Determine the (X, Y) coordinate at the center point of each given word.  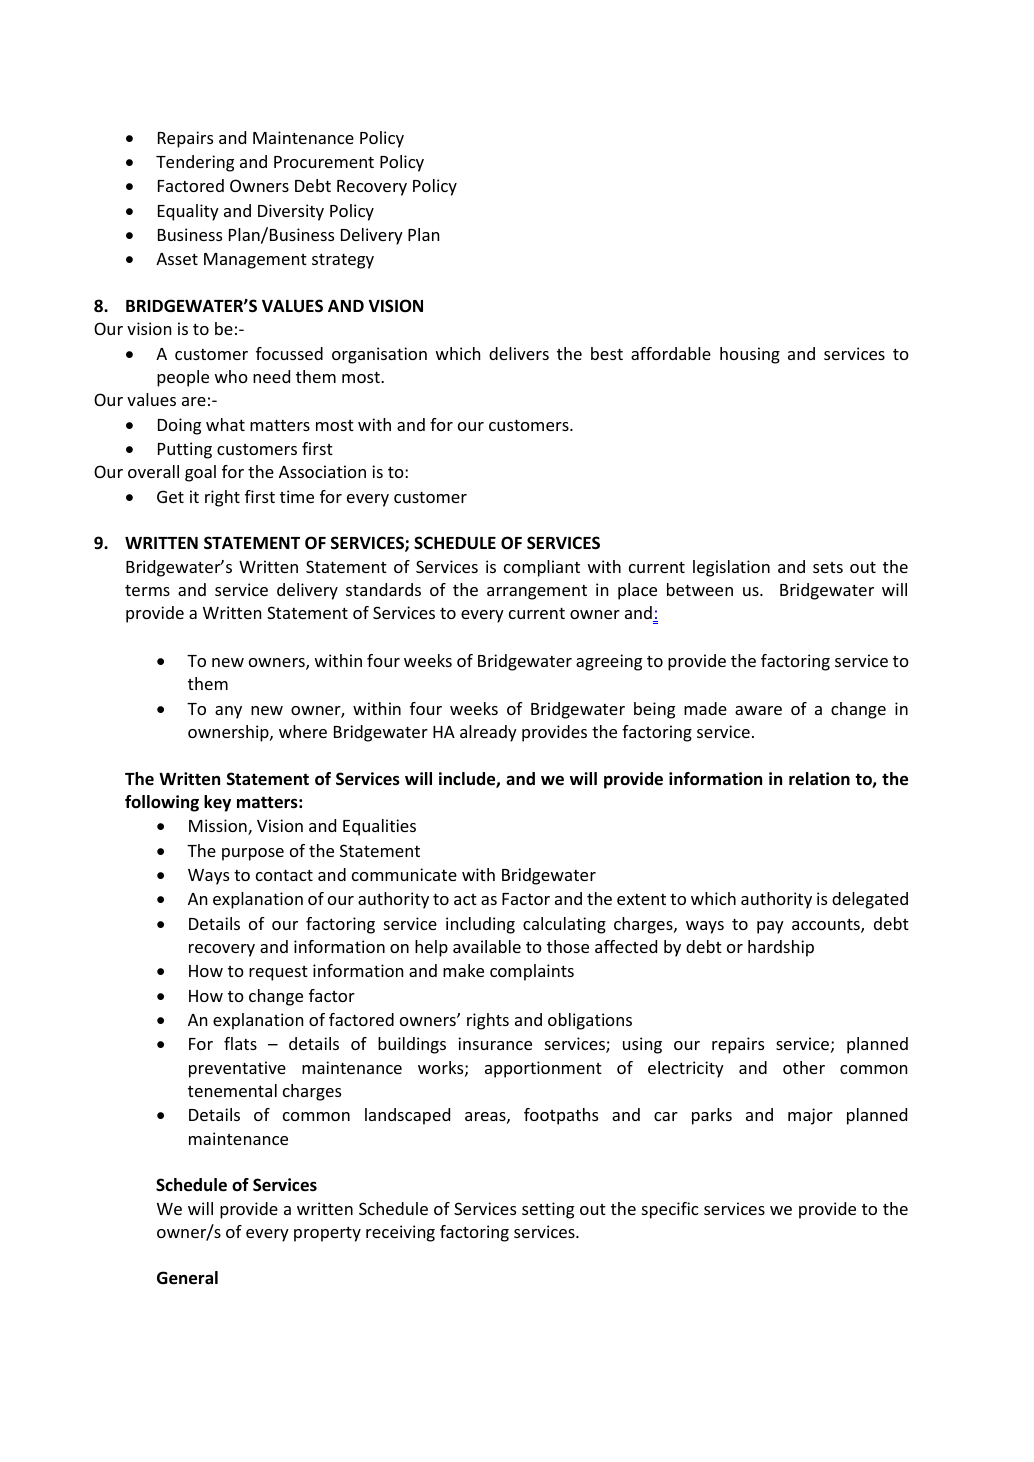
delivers (519, 353)
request (278, 973)
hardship (781, 948)
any (228, 712)
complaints (532, 972)
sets (828, 567)
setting (548, 1210)
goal (200, 473)
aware (758, 710)
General (187, 1278)
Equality (188, 212)
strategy (343, 261)
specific (670, 1210)
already (488, 733)
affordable (671, 353)
